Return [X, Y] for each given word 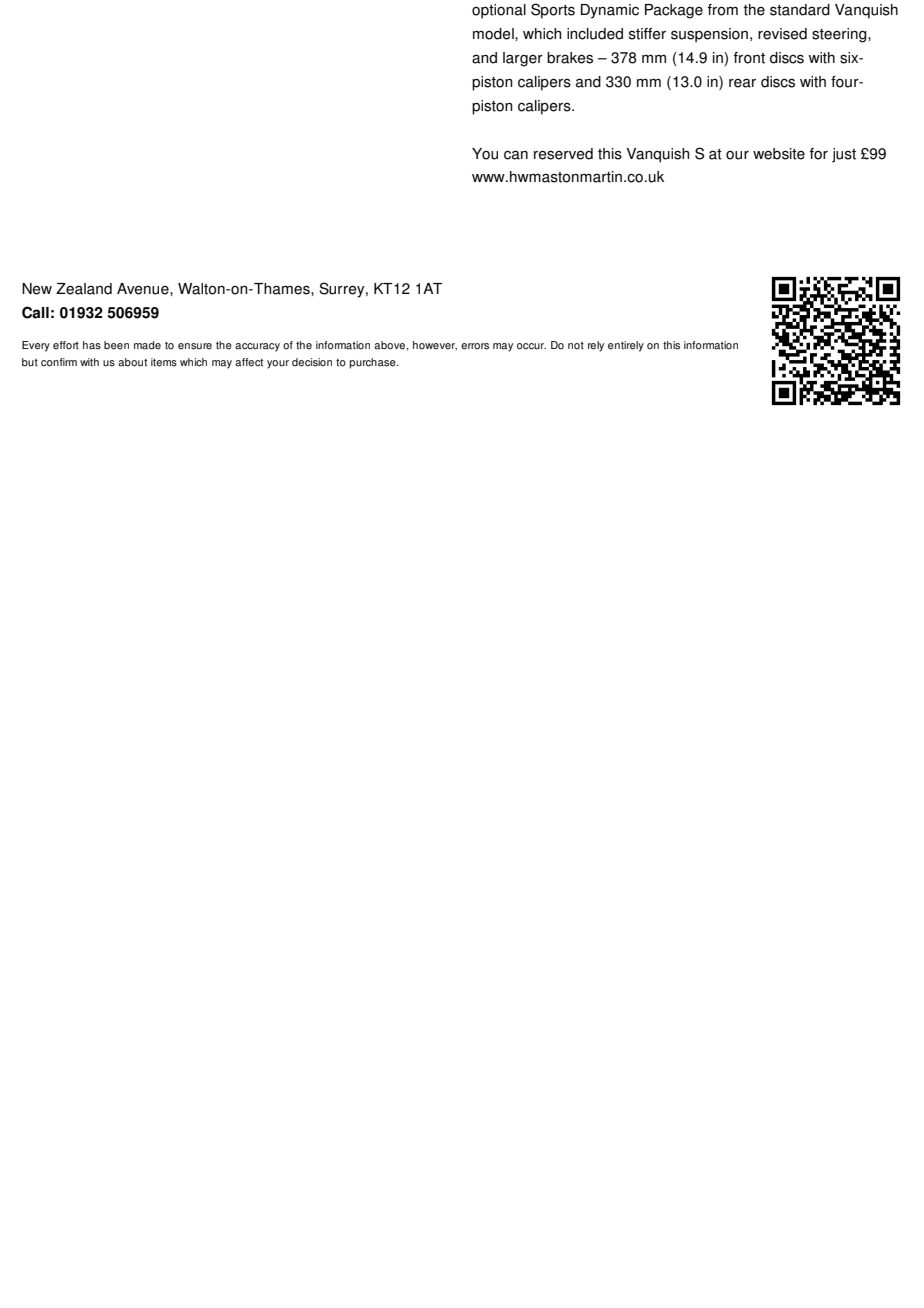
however [435, 346]
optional [499, 11]
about [132, 362]
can [516, 155]
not [576, 346]
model [494, 34]
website [779, 154]
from [723, 10]
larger [523, 59]
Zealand [84, 289]
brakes [570, 58]
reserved [563, 154]
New [37, 289]
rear [742, 83]
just [844, 155]
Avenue [144, 289]
